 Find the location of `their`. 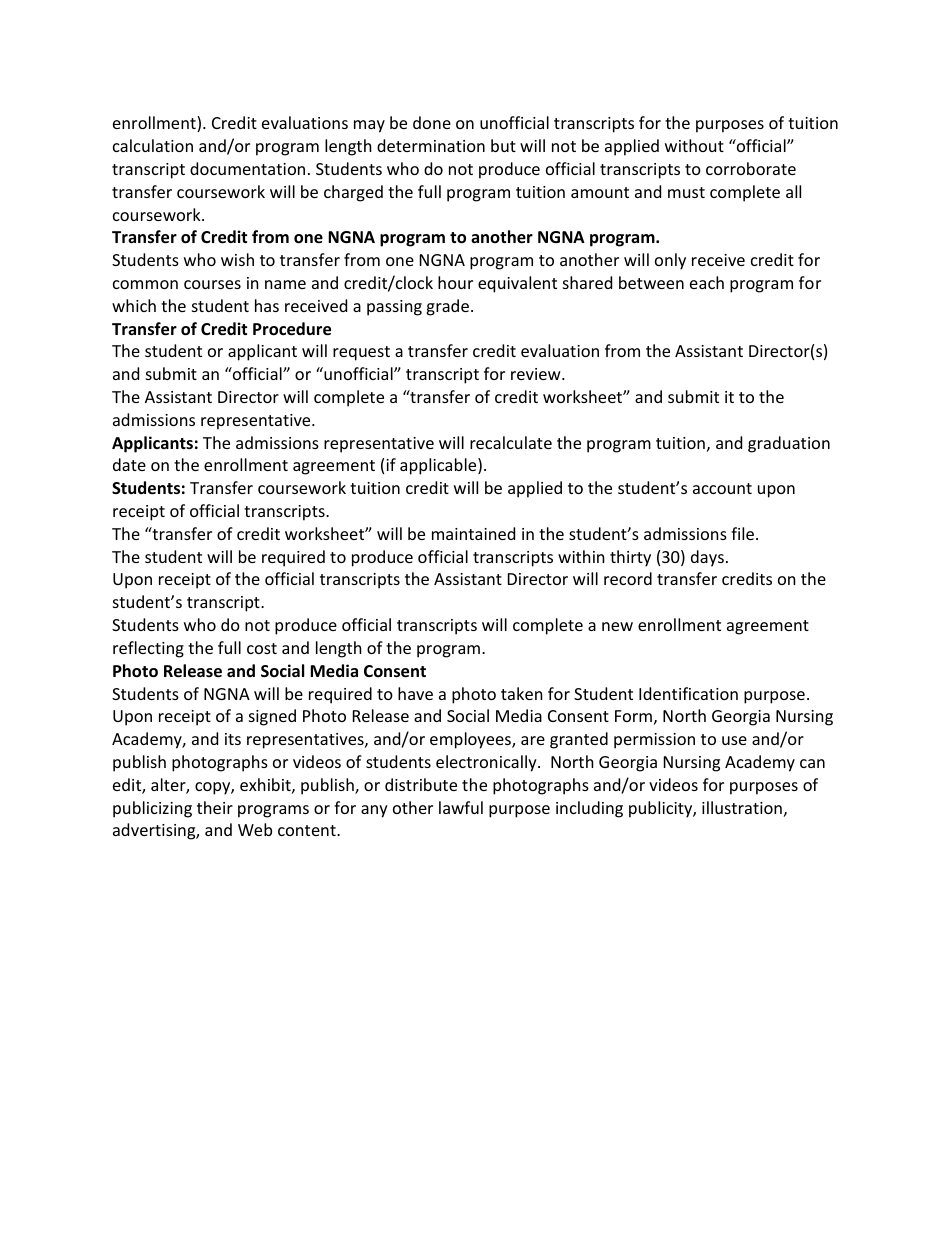

their is located at coordinates (215, 807).
